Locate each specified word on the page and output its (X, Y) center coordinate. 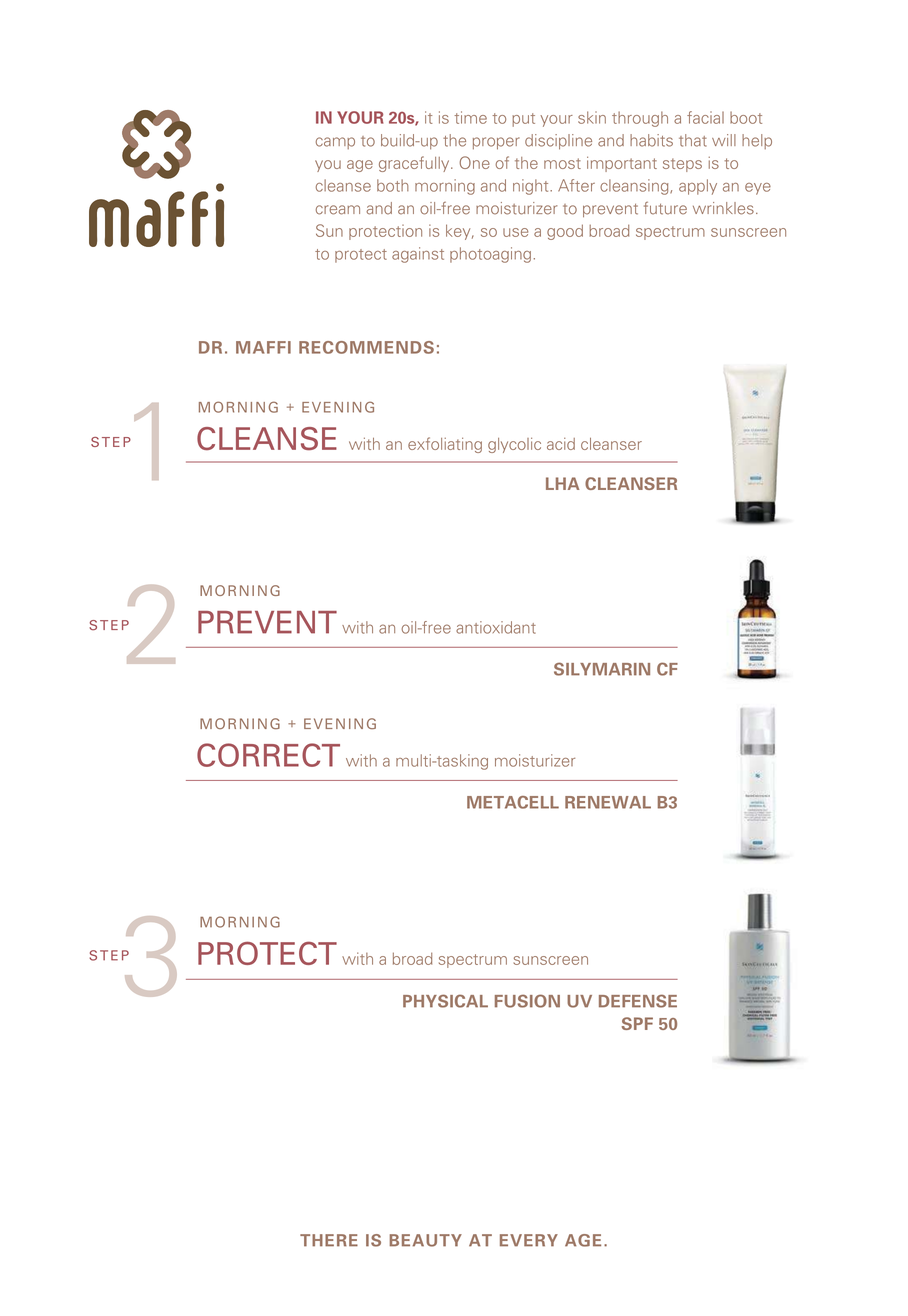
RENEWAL (608, 802)
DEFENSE (638, 1001)
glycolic (514, 445)
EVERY (529, 1240)
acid (561, 444)
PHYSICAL (445, 1001)
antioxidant (496, 627)
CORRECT (268, 755)
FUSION (527, 1001)
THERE (329, 1240)
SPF (637, 1023)
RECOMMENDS (366, 347)
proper (496, 143)
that (693, 140)
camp (335, 143)
